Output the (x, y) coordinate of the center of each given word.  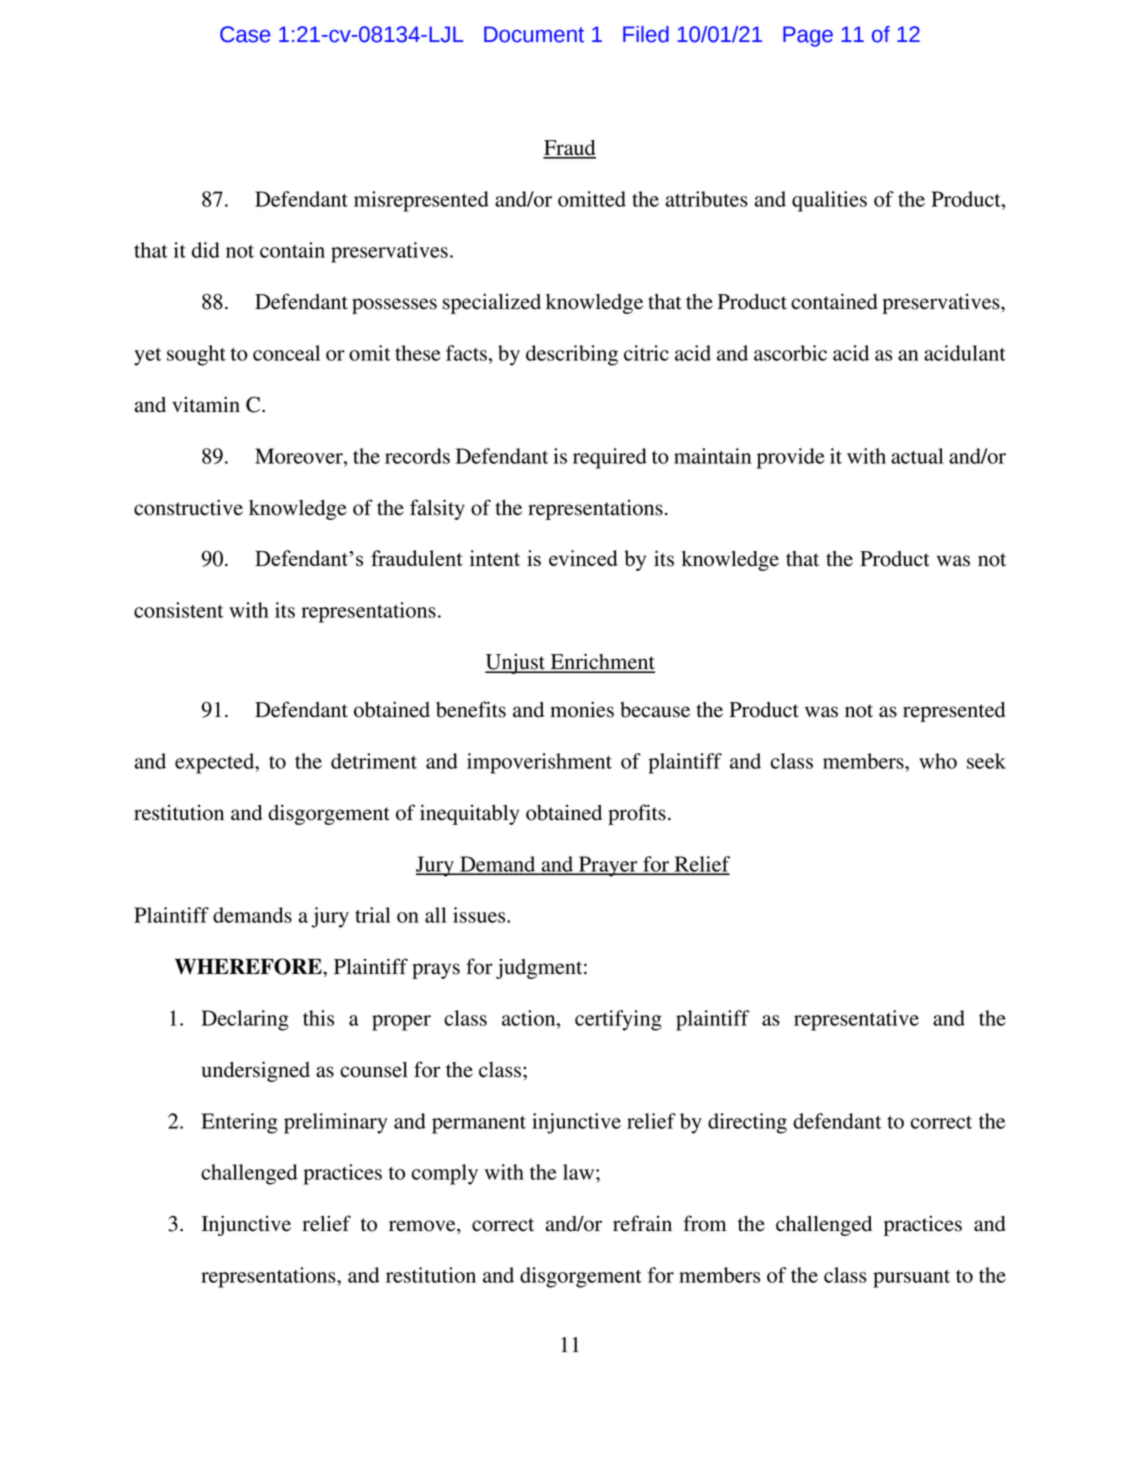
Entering (239, 1123)
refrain (642, 1223)
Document (534, 34)
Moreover (300, 456)
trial (373, 915)
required (610, 458)
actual (917, 456)
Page (808, 36)
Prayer (608, 866)
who (938, 761)
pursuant (911, 1279)
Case (245, 34)
